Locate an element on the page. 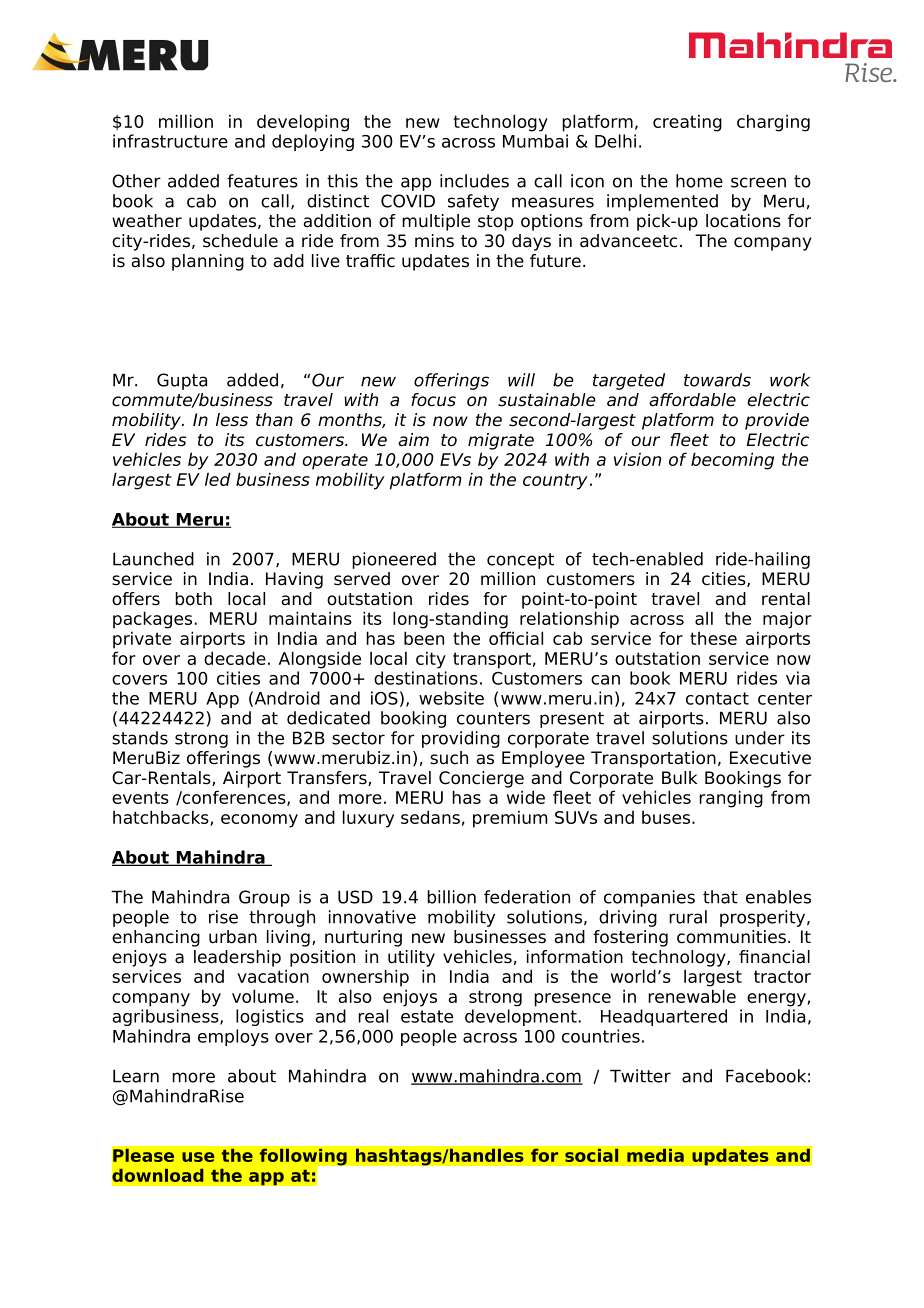  towards is located at coordinates (717, 380).
